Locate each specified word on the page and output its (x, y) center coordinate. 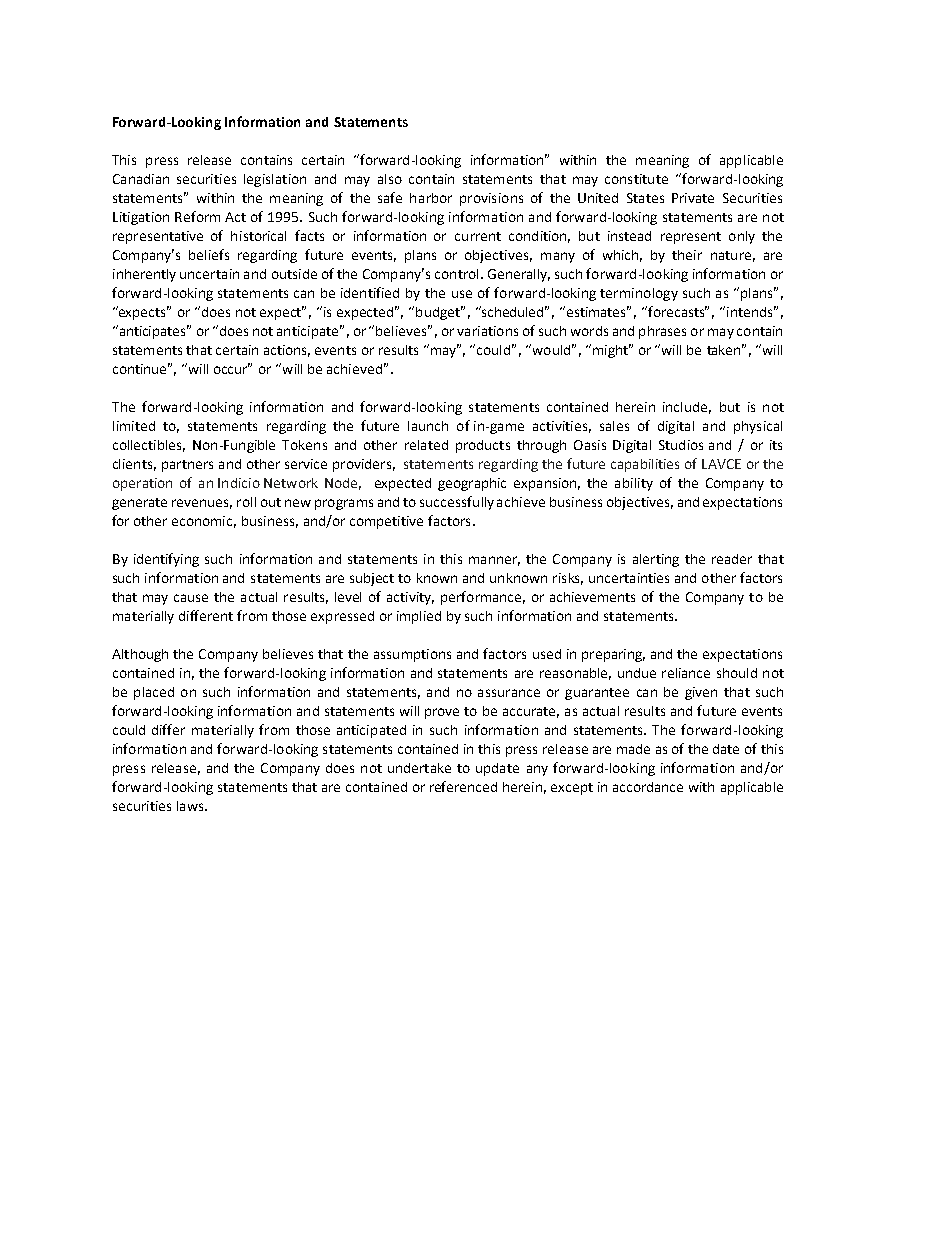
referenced (463, 786)
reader (732, 559)
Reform (197, 216)
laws (191, 806)
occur (232, 369)
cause (191, 598)
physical (758, 427)
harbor (431, 198)
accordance (648, 787)
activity (410, 598)
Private (693, 198)
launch (428, 426)
